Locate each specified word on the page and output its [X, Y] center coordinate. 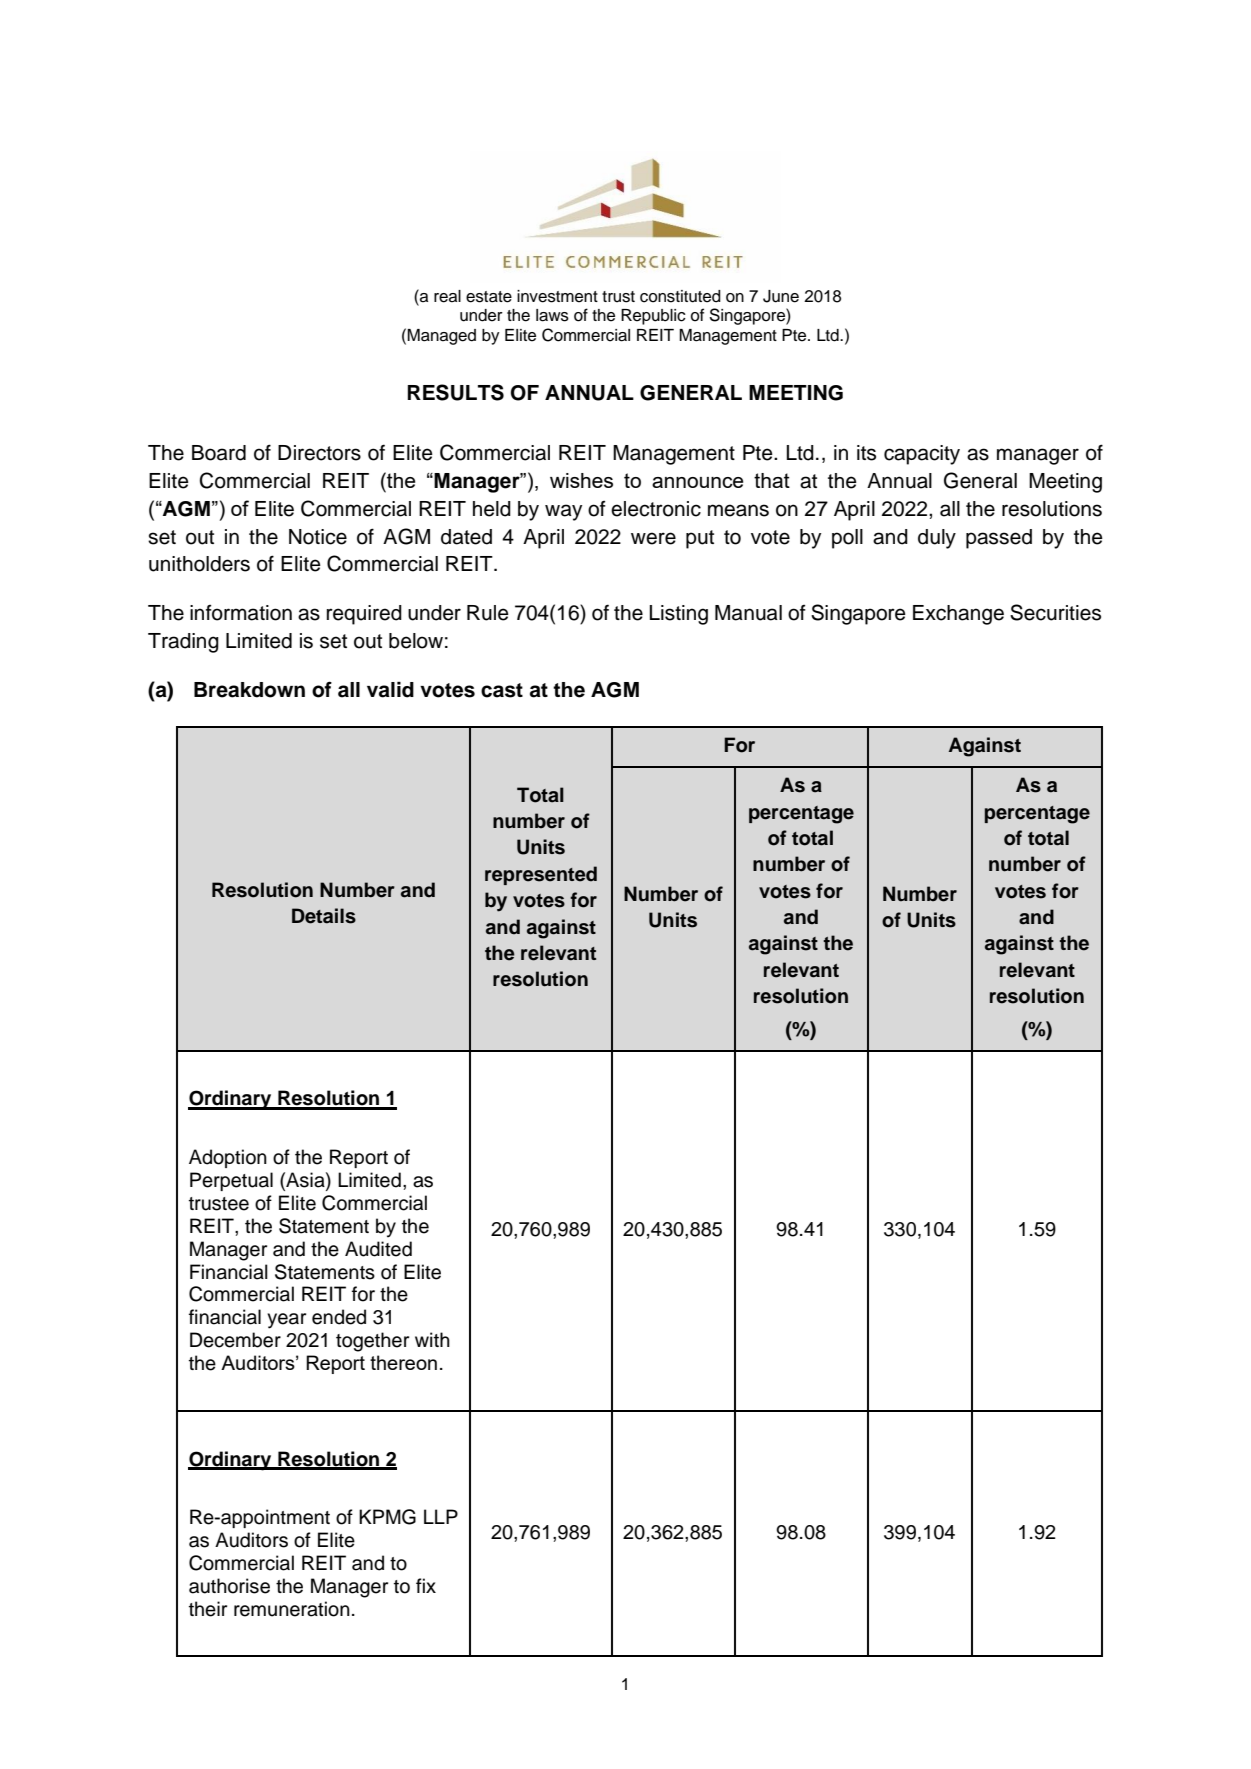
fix [426, 1585]
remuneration [292, 1609]
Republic [653, 317]
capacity [922, 455]
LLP [441, 1516]
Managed [441, 337]
